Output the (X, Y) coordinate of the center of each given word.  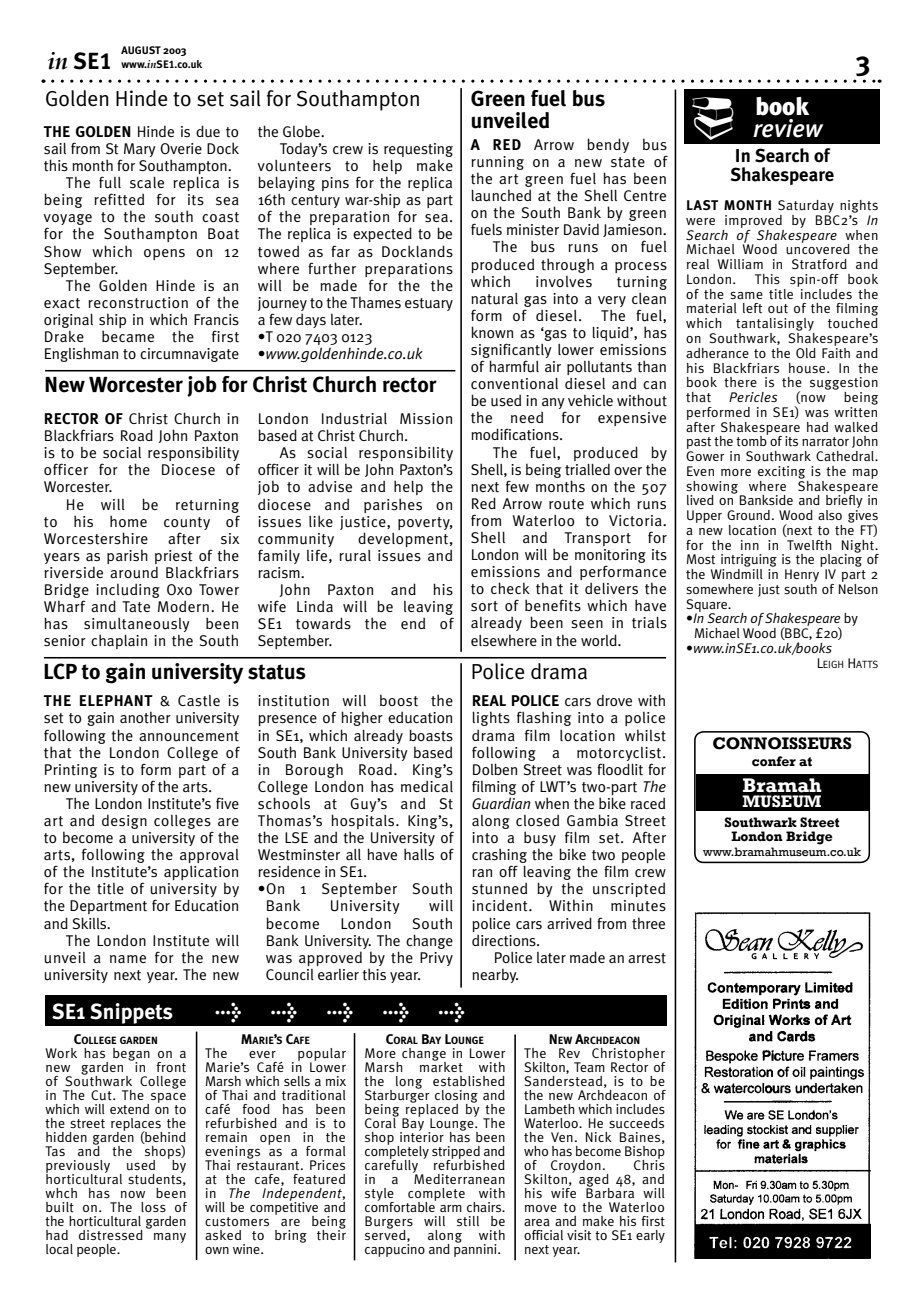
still (468, 1221)
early (650, 1236)
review (788, 128)
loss (153, 1207)
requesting (418, 151)
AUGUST (141, 50)
